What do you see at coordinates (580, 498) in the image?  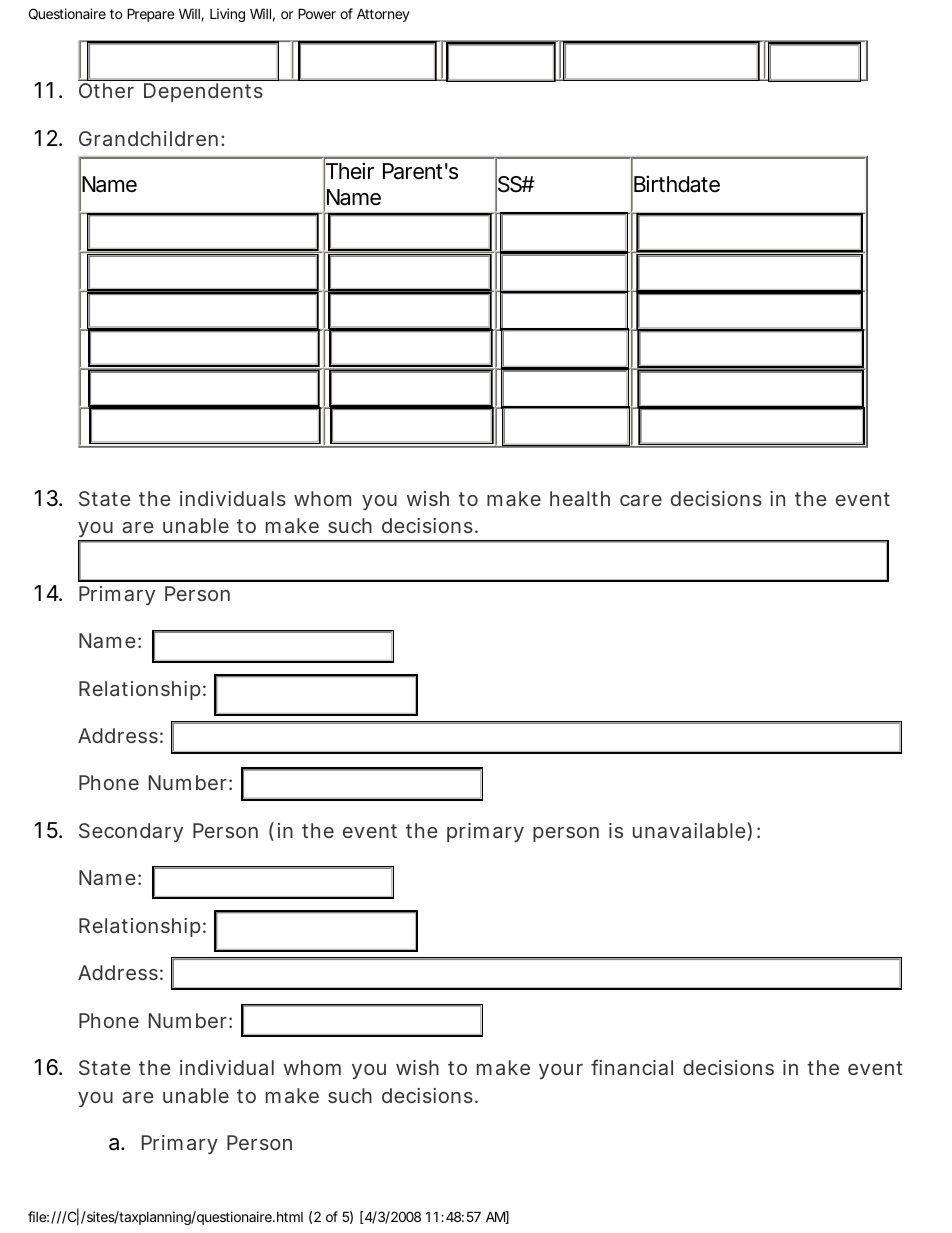 I see `health` at bounding box center [580, 498].
